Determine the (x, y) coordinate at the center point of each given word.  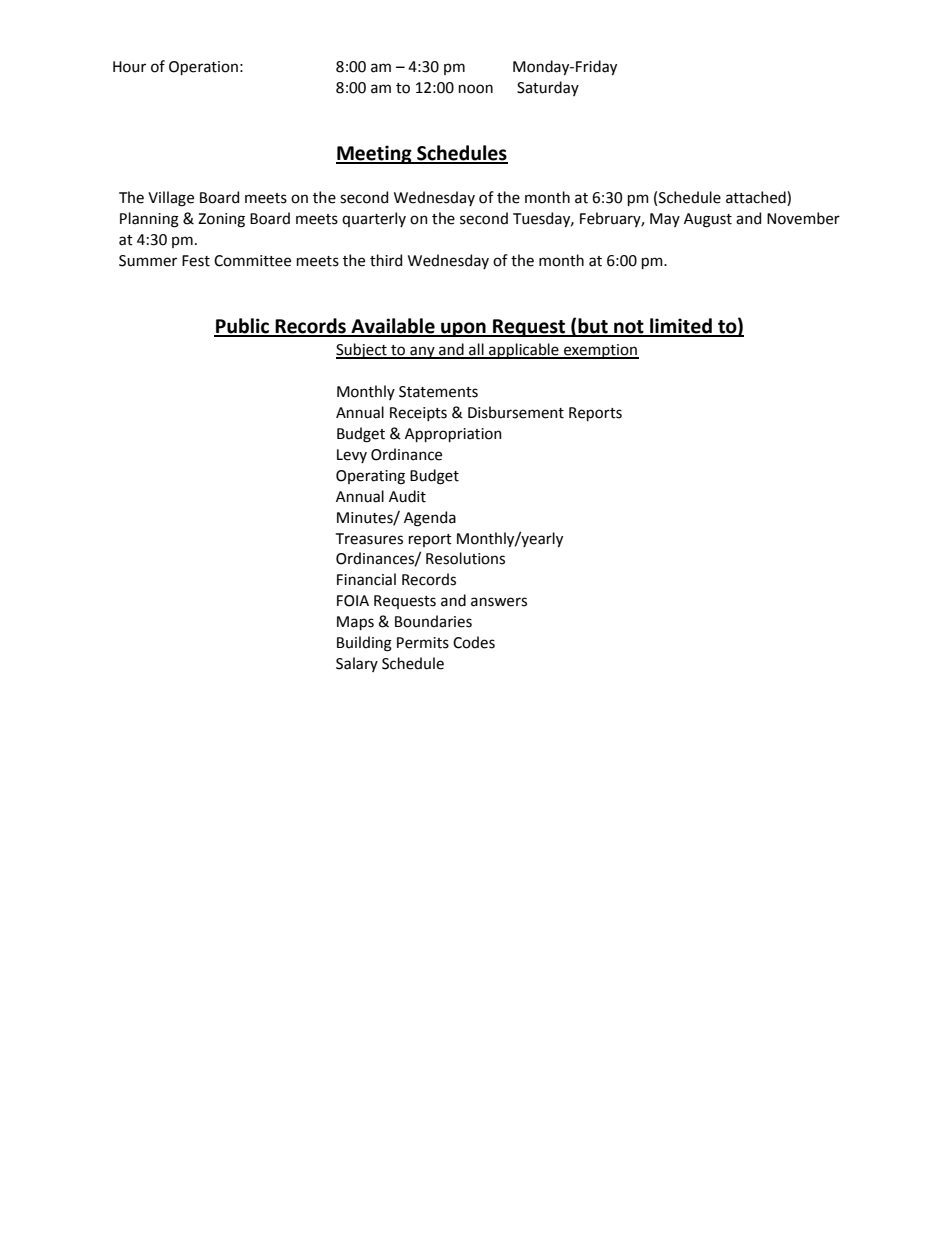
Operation (203, 68)
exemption (600, 351)
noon (476, 89)
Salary (357, 664)
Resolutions (465, 558)
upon (463, 329)
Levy (352, 456)
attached (757, 198)
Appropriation (453, 435)
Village (171, 199)
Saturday (548, 88)
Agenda (430, 519)
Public (242, 327)
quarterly (374, 219)
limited (681, 327)
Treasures (369, 539)
